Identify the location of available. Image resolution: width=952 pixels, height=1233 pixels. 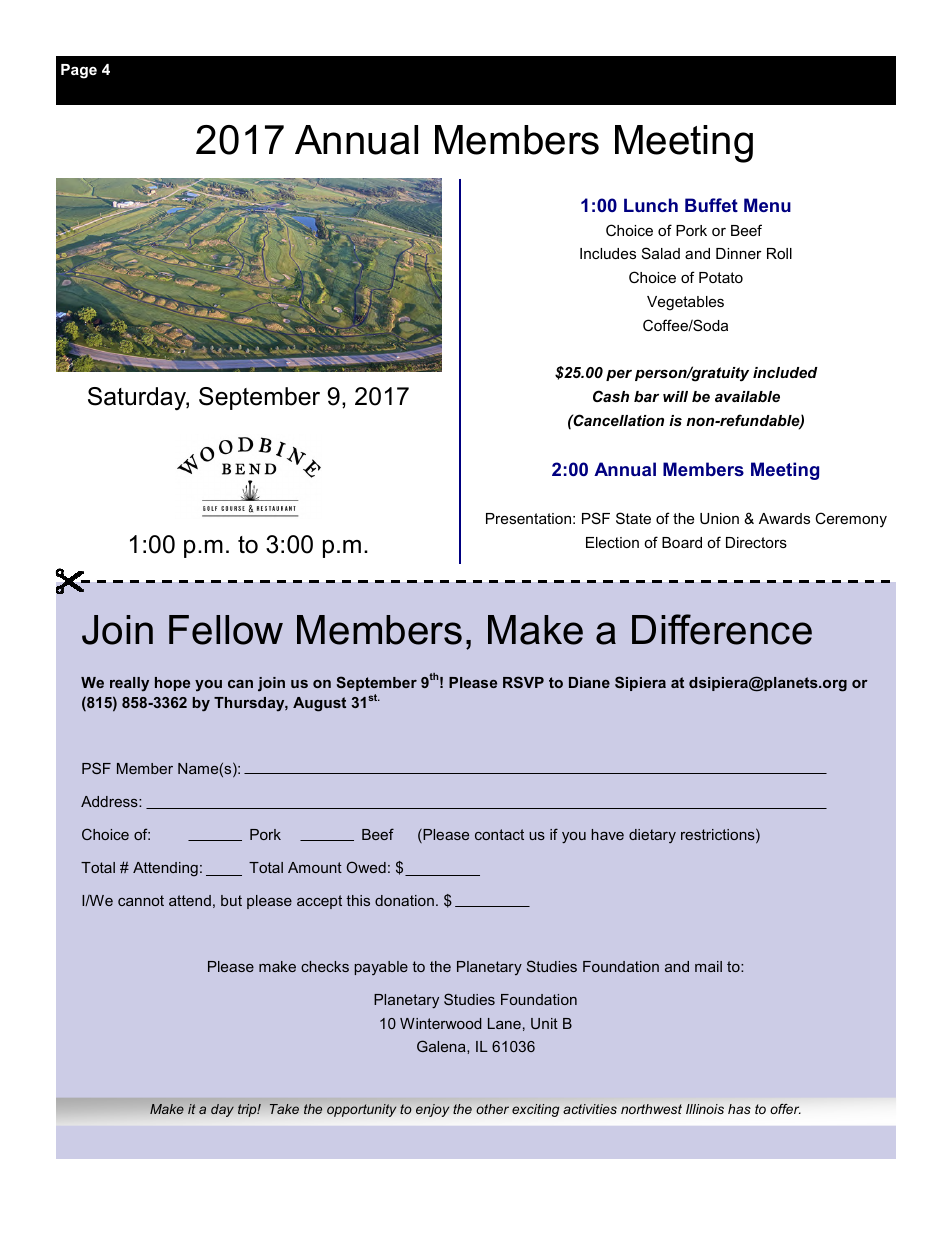
(747, 396).
